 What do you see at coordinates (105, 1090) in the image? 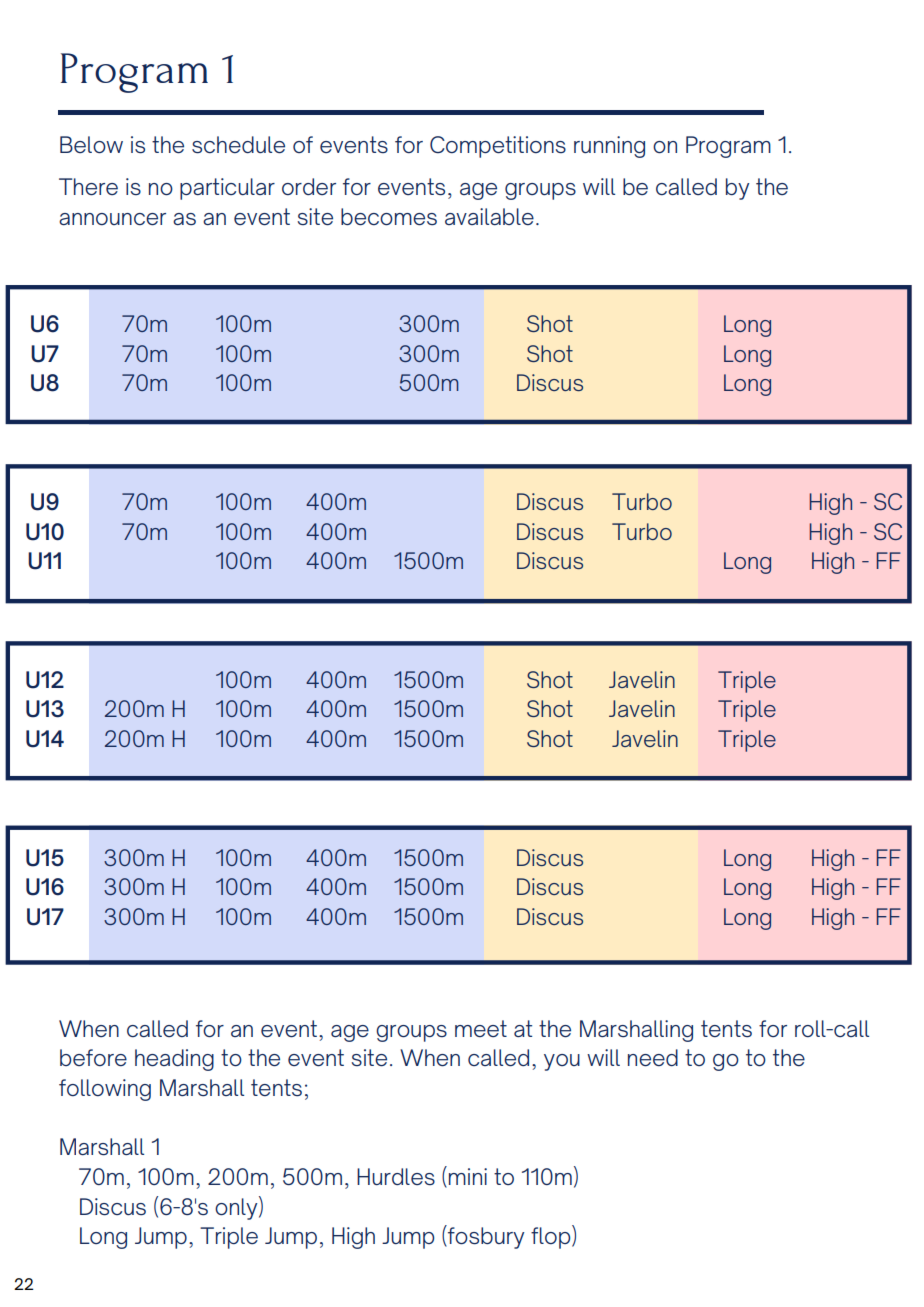
I see `following` at bounding box center [105, 1090].
